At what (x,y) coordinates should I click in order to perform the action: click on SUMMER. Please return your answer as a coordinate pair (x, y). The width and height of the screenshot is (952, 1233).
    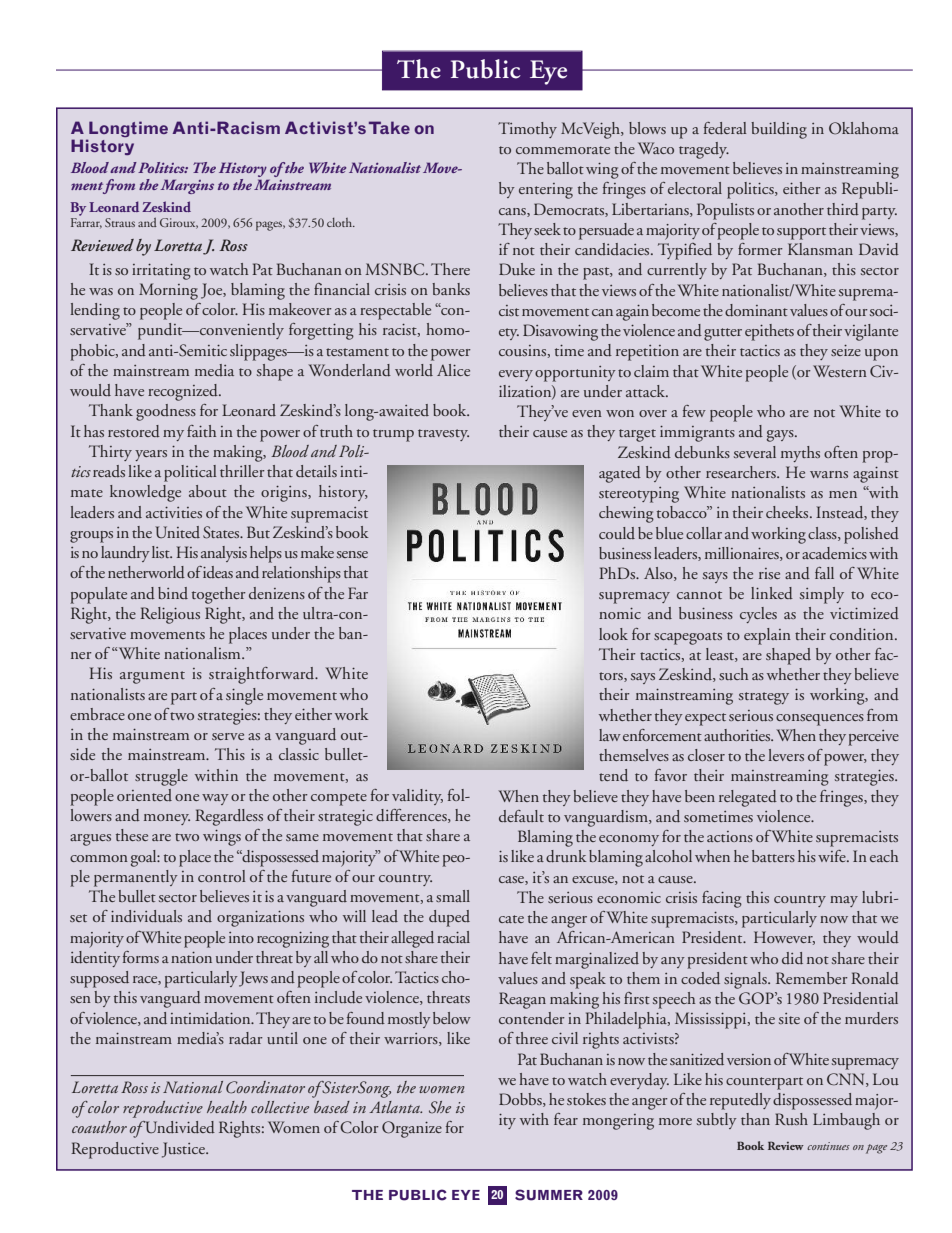
    Looking at the image, I should click on (549, 1195).
